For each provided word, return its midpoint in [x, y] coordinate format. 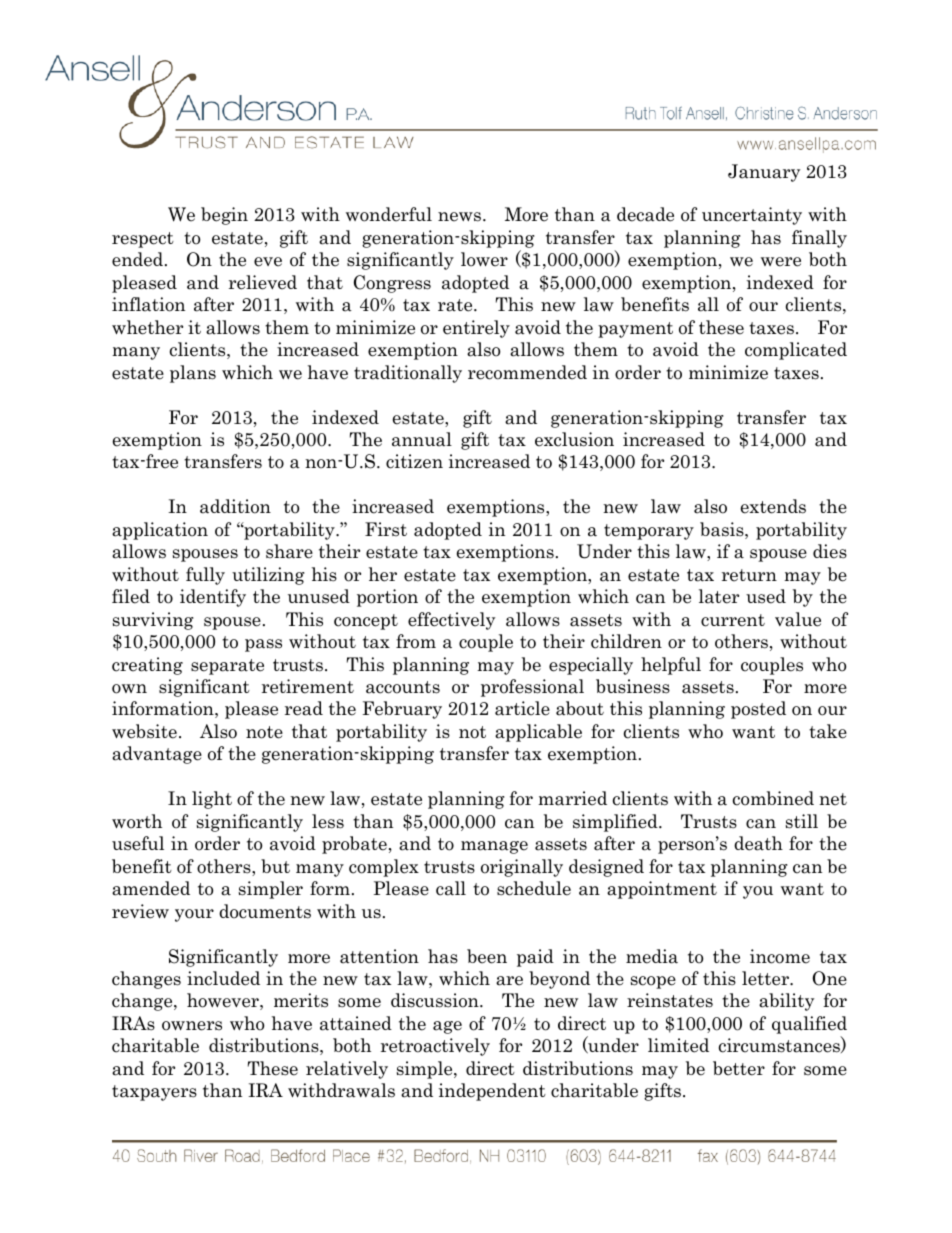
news [461, 217]
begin [224, 216]
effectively [451, 621]
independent [492, 1092]
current [733, 620]
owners [192, 1026]
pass [263, 645]
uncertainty [752, 216]
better [739, 1068]
